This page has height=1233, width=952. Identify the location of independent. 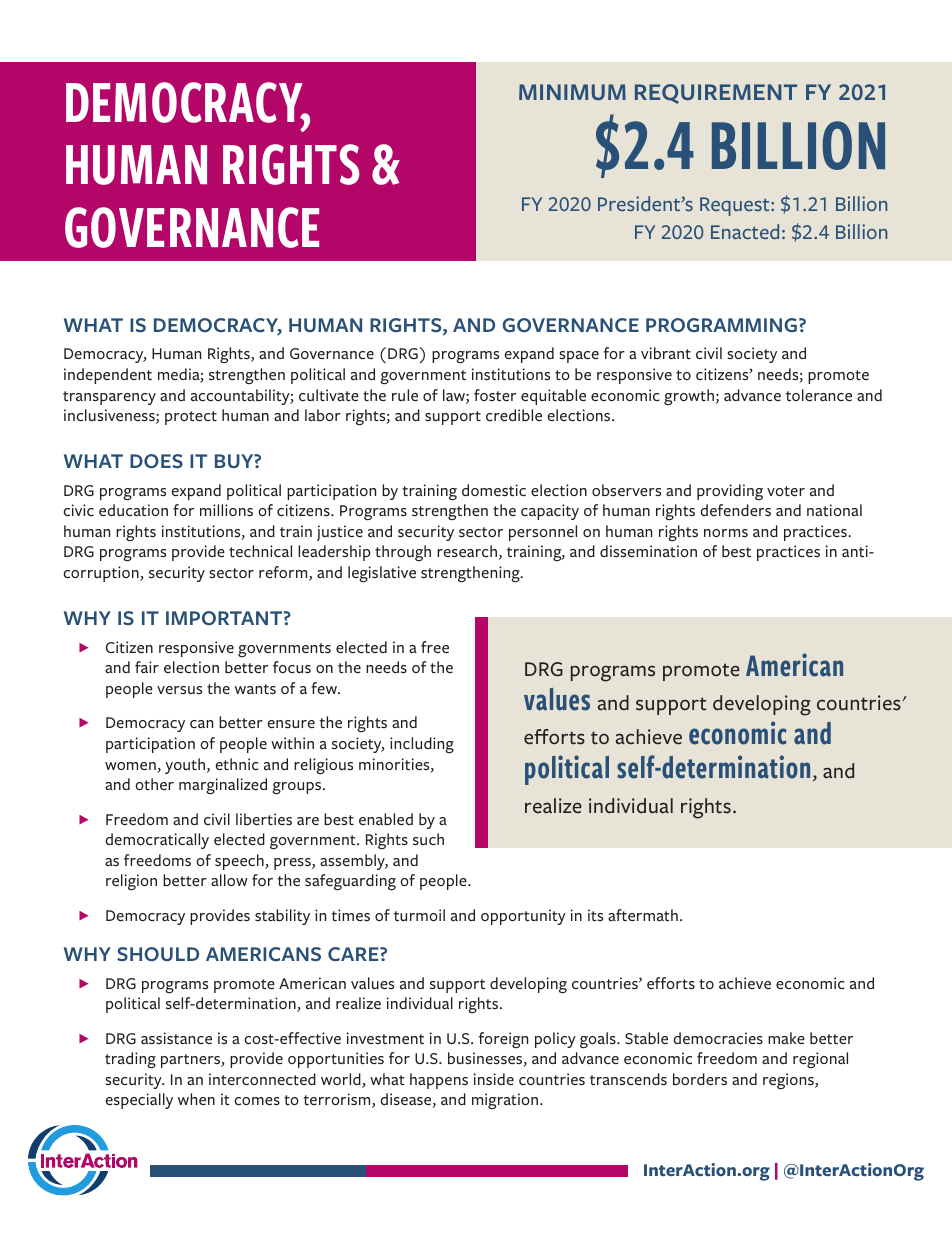
(108, 376).
